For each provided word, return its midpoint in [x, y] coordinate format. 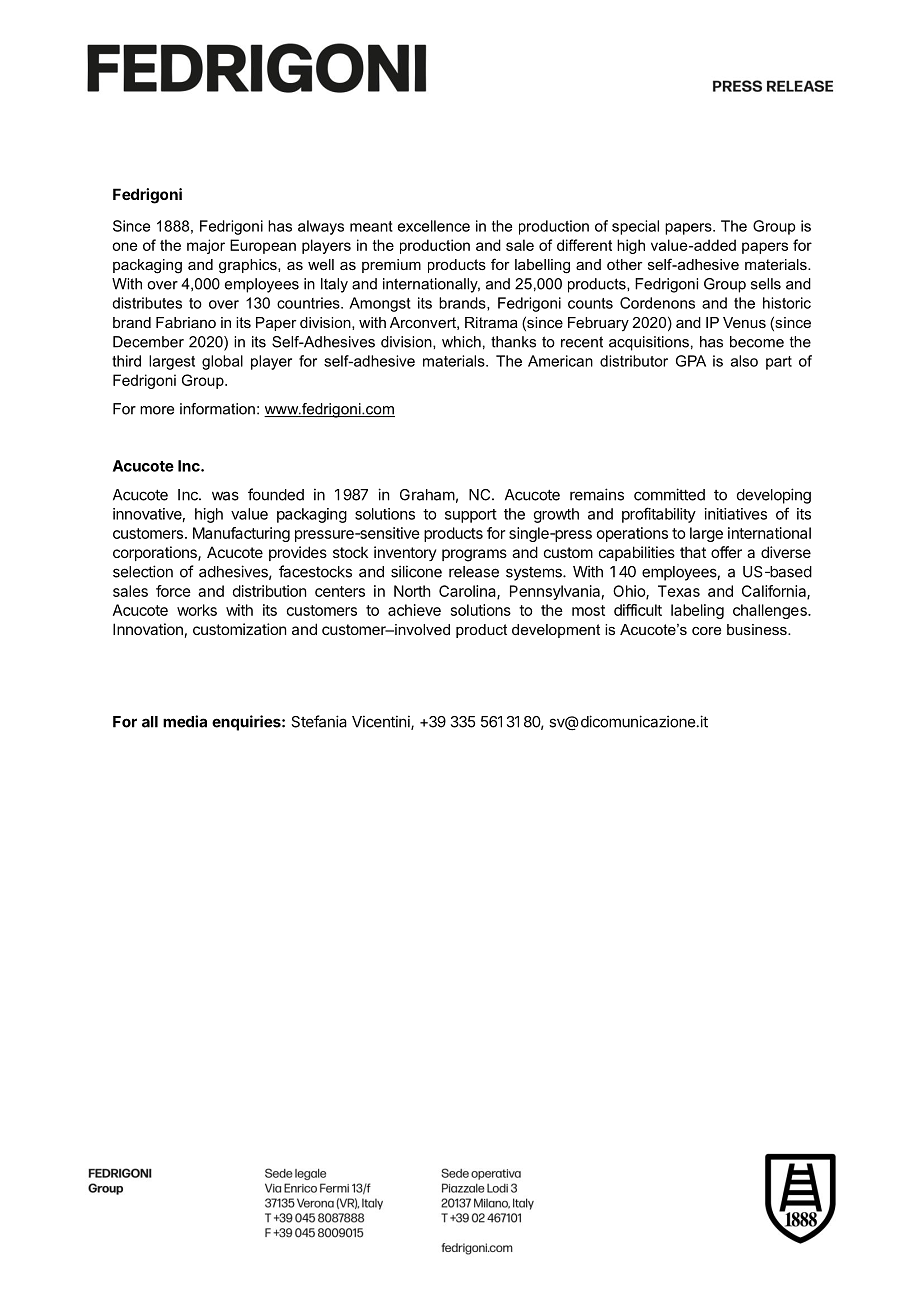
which [461, 342]
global [222, 362]
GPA [691, 361]
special [635, 227]
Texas [679, 591]
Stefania [319, 721]
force [173, 591]
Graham [427, 495]
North [412, 591]
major [206, 246]
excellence [434, 226]
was [225, 496]
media [185, 721]
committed [669, 494]
